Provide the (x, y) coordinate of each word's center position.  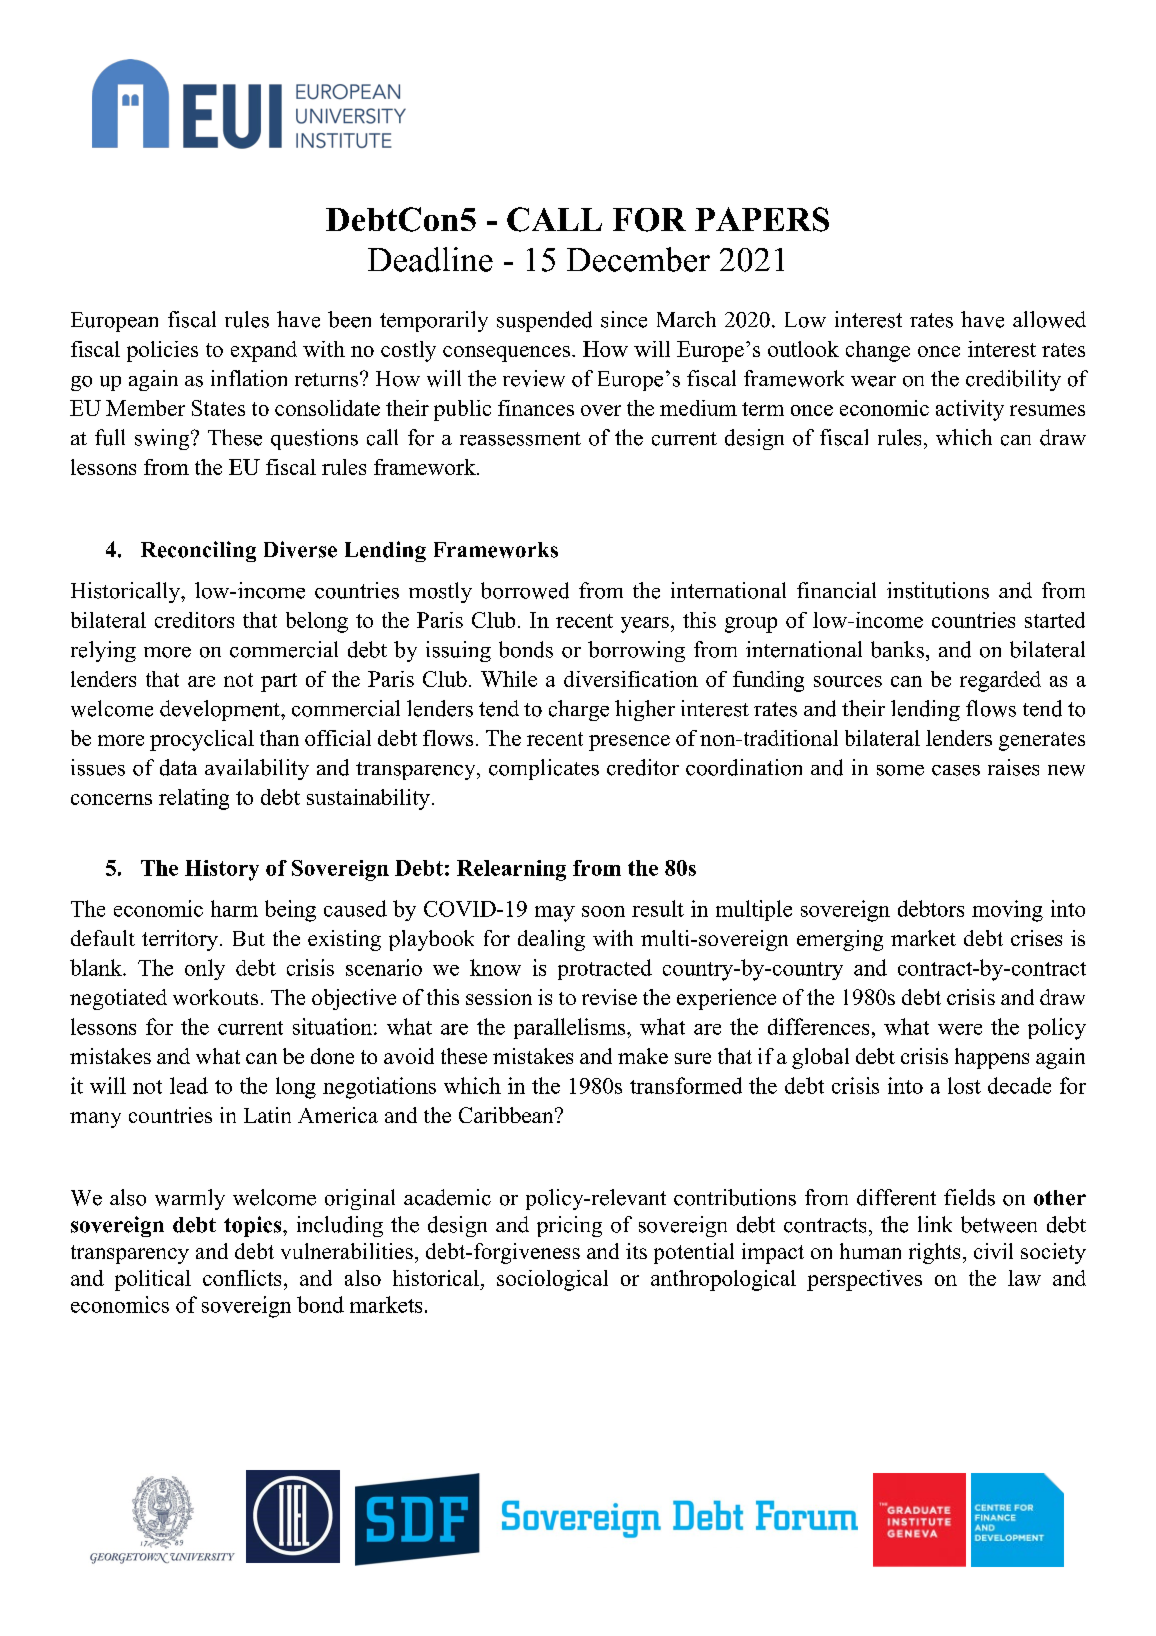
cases (956, 770)
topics (254, 1226)
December (638, 259)
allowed (1049, 319)
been (349, 319)
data (178, 767)
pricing (569, 1226)
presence (629, 743)
